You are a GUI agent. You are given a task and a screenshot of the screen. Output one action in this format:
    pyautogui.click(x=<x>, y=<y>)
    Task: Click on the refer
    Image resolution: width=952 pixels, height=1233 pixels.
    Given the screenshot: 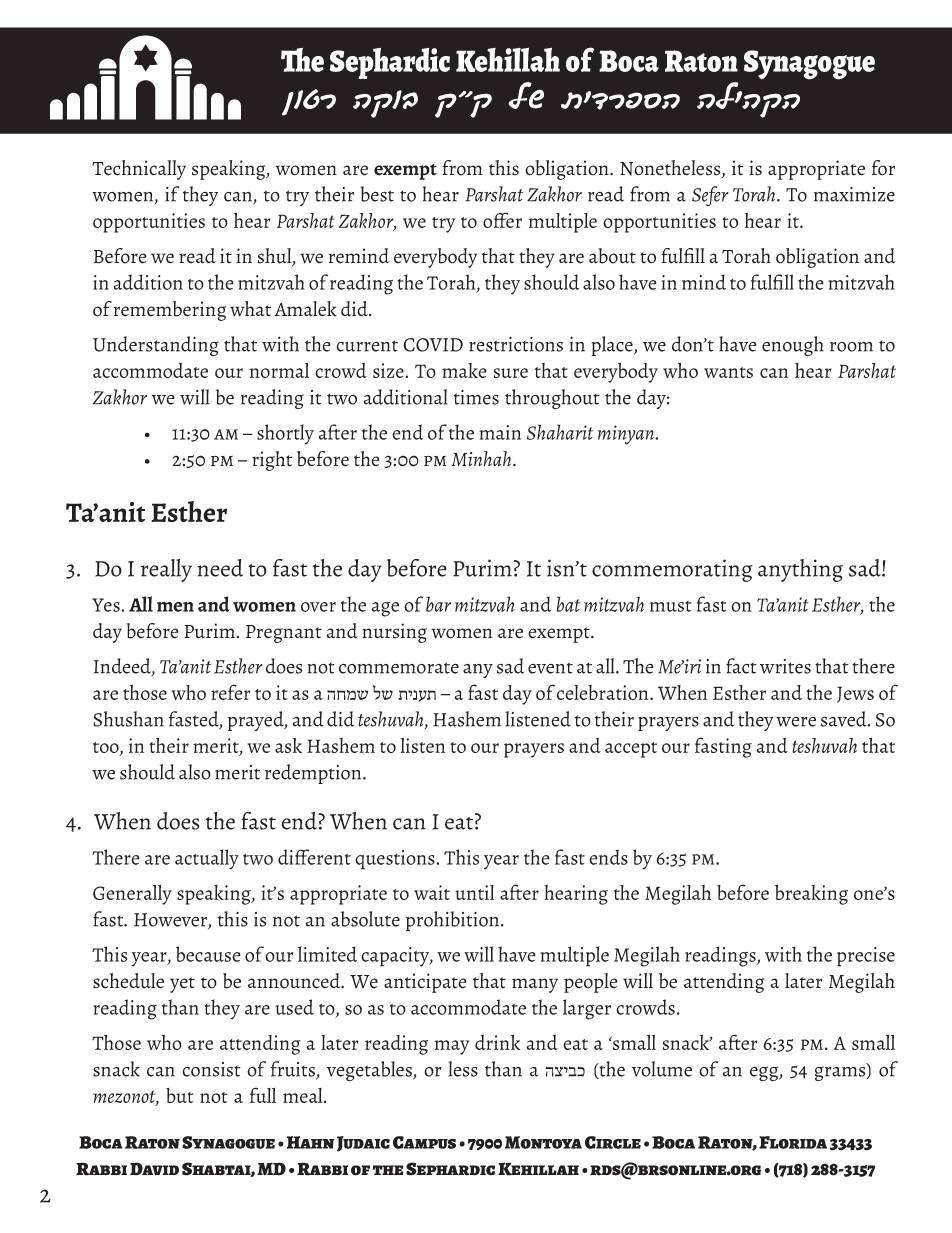 What is the action you would take?
    pyautogui.click(x=230, y=692)
